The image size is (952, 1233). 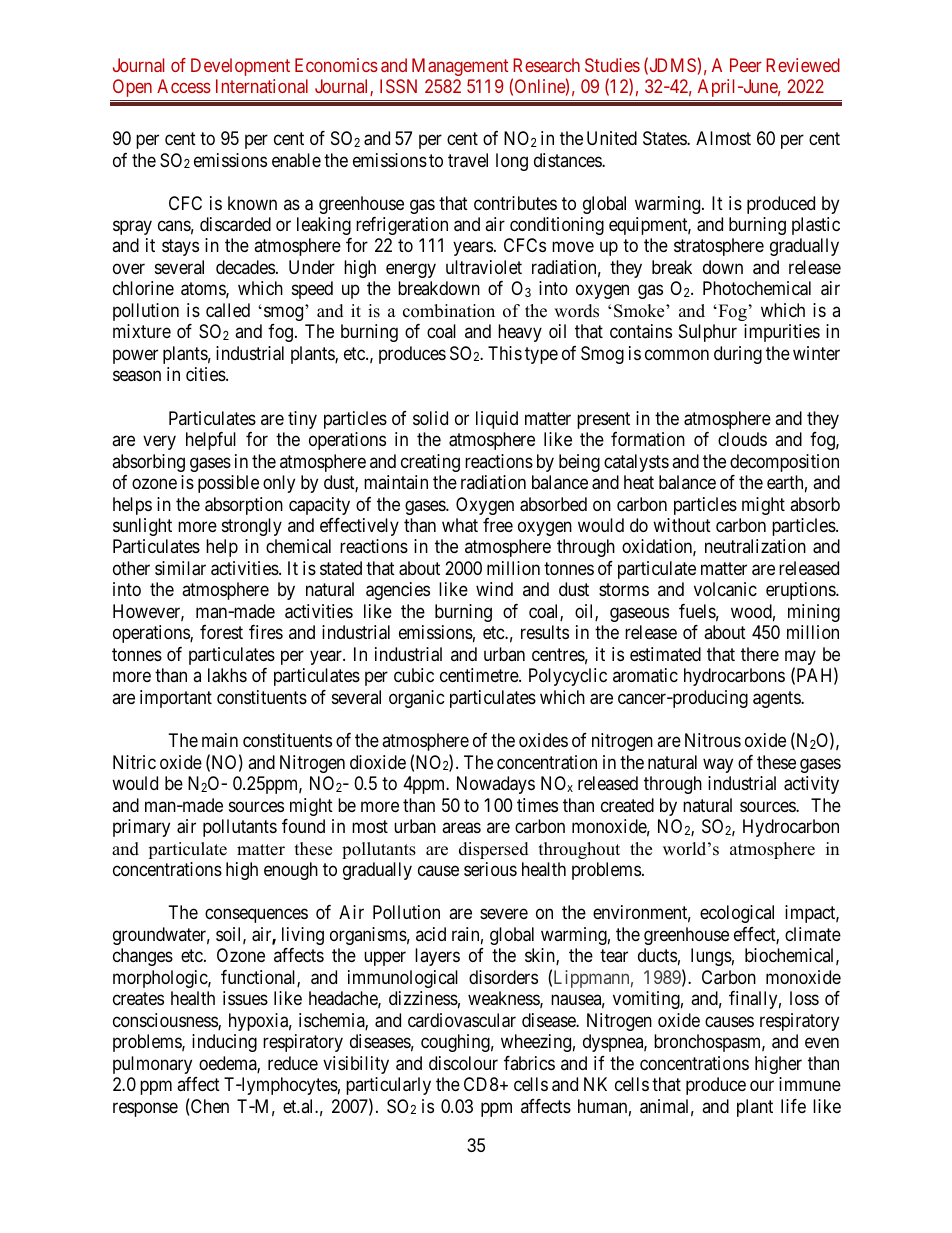 What do you see at coordinates (184, 86) in the screenshot?
I see `Access` at bounding box center [184, 86].
